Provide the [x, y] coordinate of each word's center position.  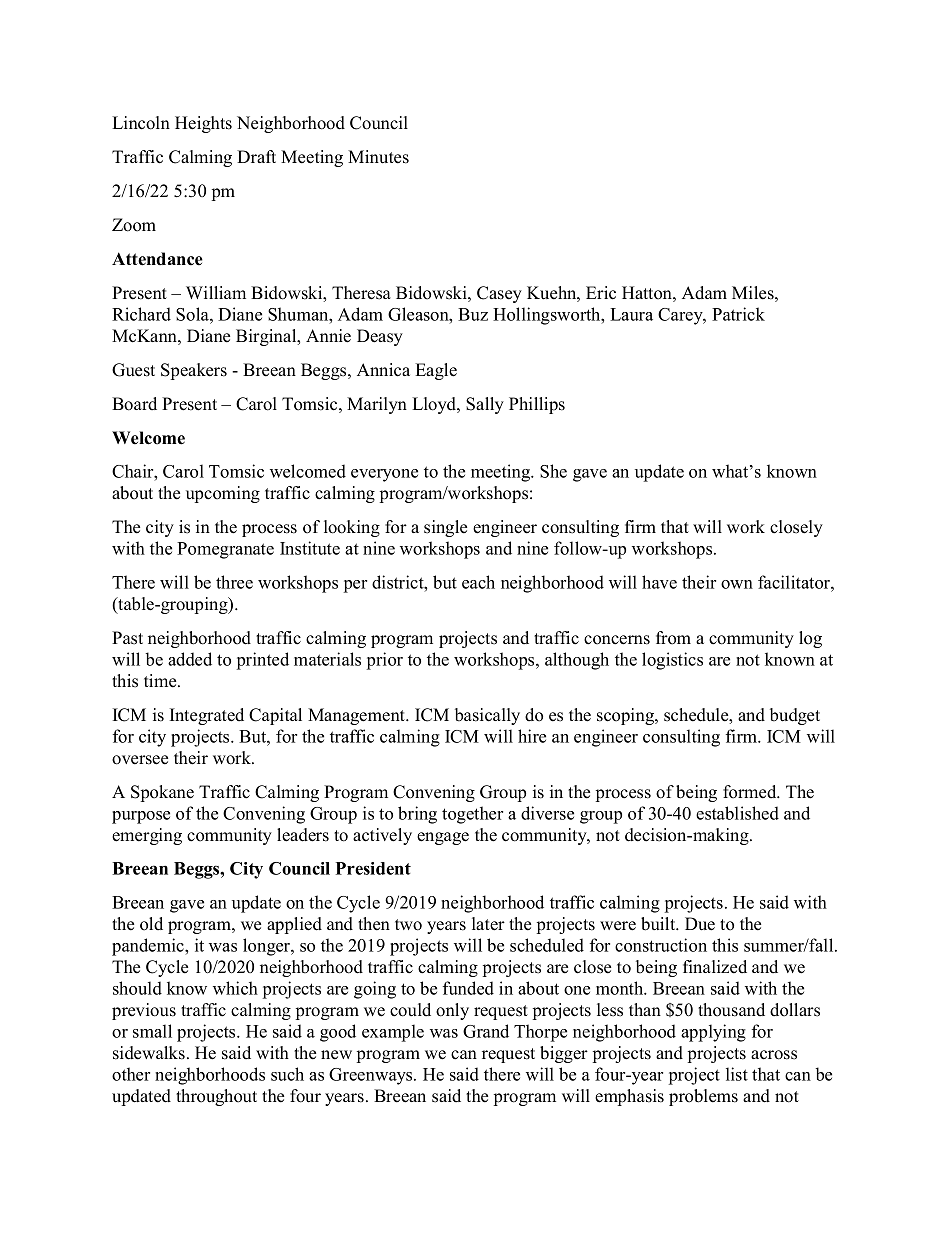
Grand [486, 1031]
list [737, 1074]
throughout [216, 1097]
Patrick [738, 314]
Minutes [378, 157]
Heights [203, 124]
